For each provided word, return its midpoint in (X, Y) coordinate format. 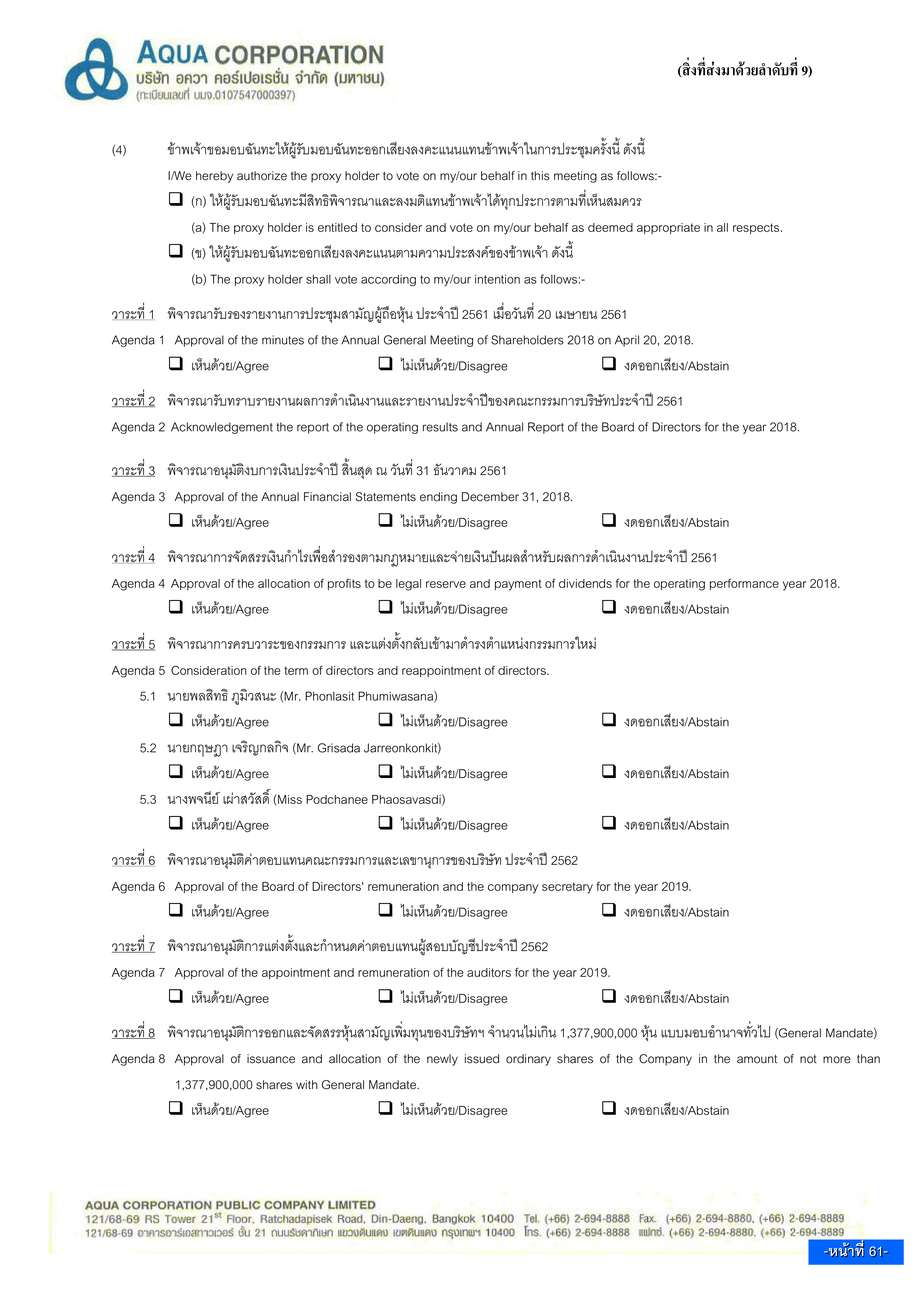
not (808, 1059)
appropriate (668, 228)
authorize (262, 176)
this (540, 176)
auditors (489, 972)
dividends (585, 583)
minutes (283, 340)
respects (757, 228)
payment (518, 585)
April (627, 341)
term (296, 670)
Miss (289, 800)
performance (744, 584)
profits (344, 584)
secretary (567, 888)
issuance (271, 1059)
